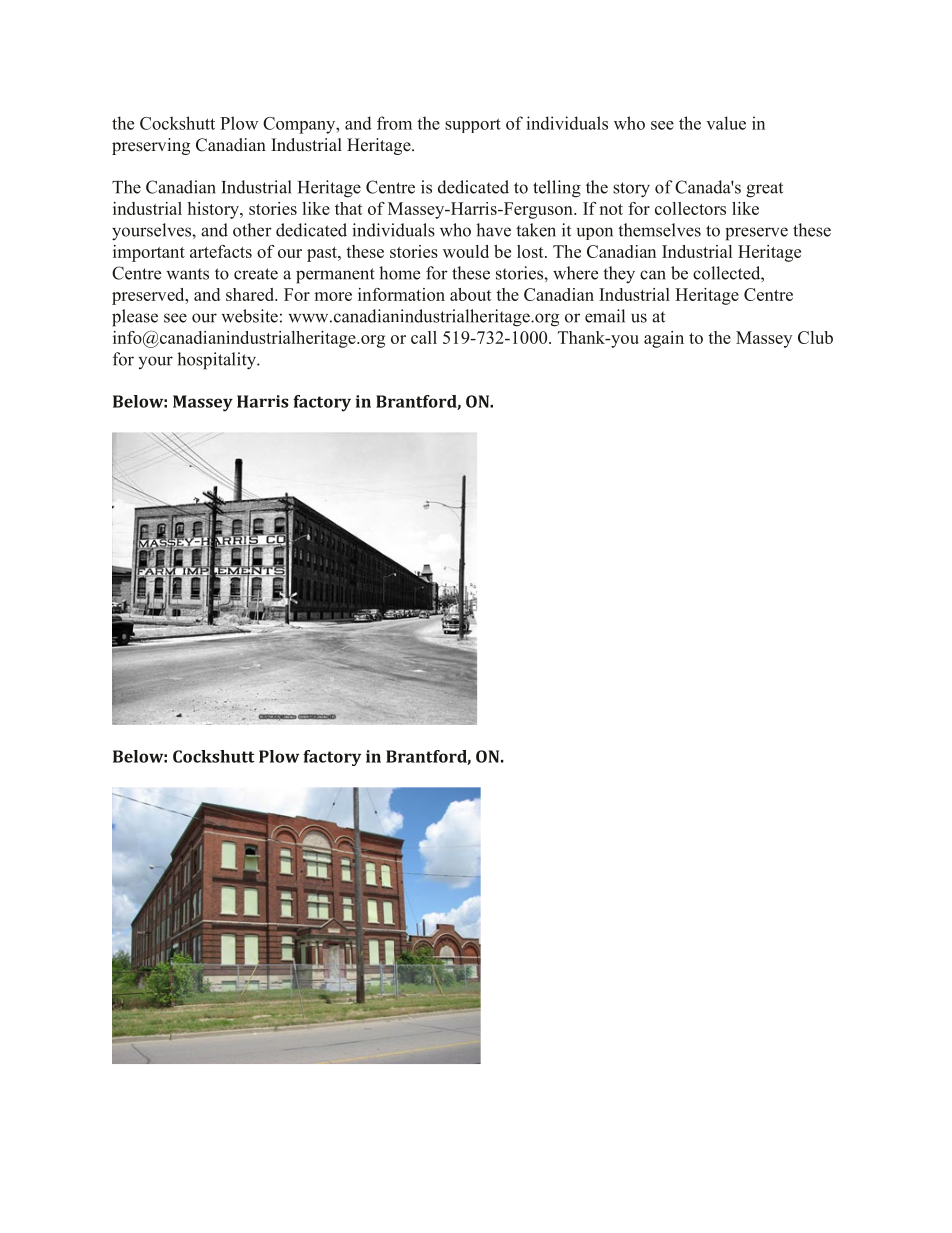 This screenshot has width=952, height=1233. What do you see at coordinates (349, 208) in the screenshot?
I see `that` at bounding box center [349, 208].
